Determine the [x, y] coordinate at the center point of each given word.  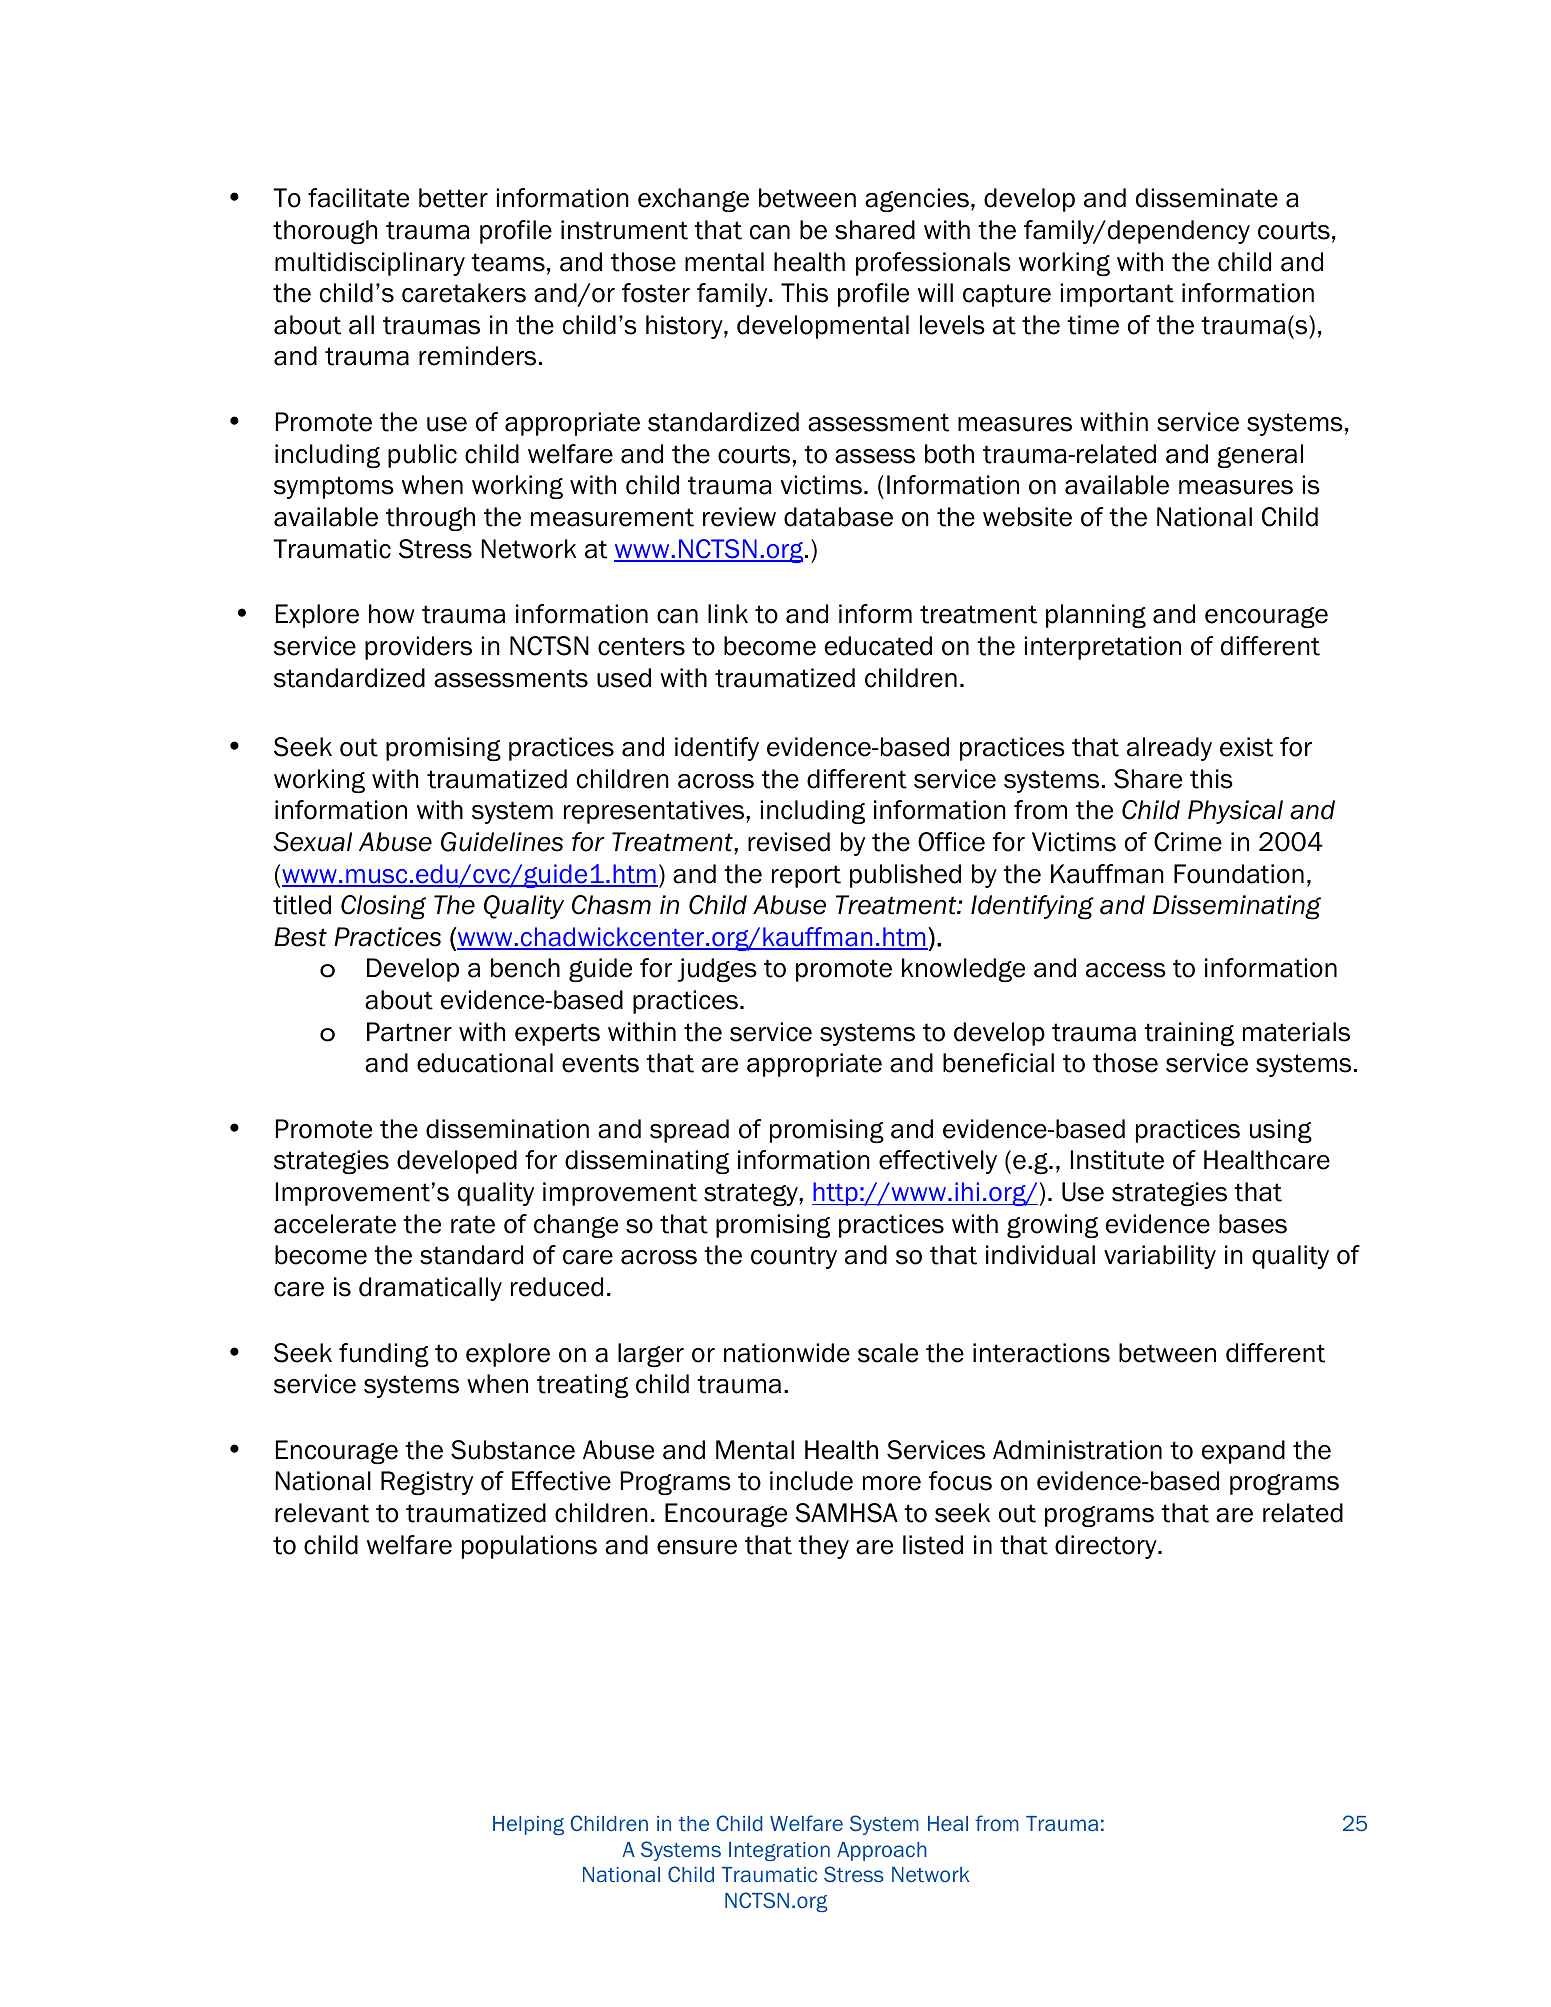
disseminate [1207, 198]
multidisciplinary [370, 264]
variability [1160, 1257]
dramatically [430, 1289]
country [794, 1257]
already [1169, 749]
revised [789, 842]
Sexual [312, 842]
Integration [779, 1851]
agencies [917, 200]
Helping [528, 1825]
